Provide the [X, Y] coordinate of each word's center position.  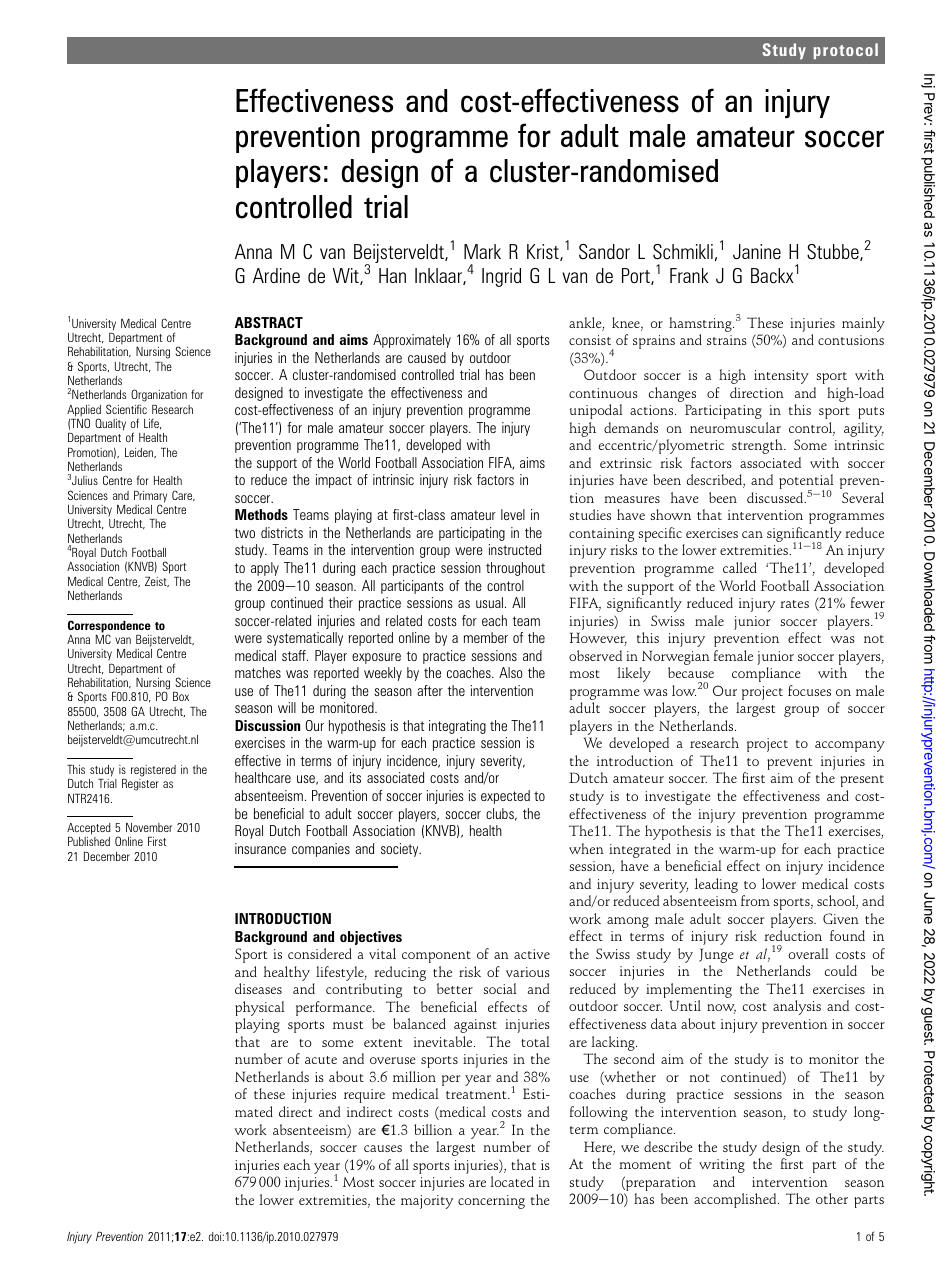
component [436, 957]
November [149, 827]
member [486, 637]
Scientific [126, 409]
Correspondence [109, 627]
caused [427, 357]
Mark [482, 251]
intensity [781, 377]
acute [321, 1060]
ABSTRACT [268, 322]
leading [716, 885]
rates [794, 604]
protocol [845, 51]
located [512, 1181]
